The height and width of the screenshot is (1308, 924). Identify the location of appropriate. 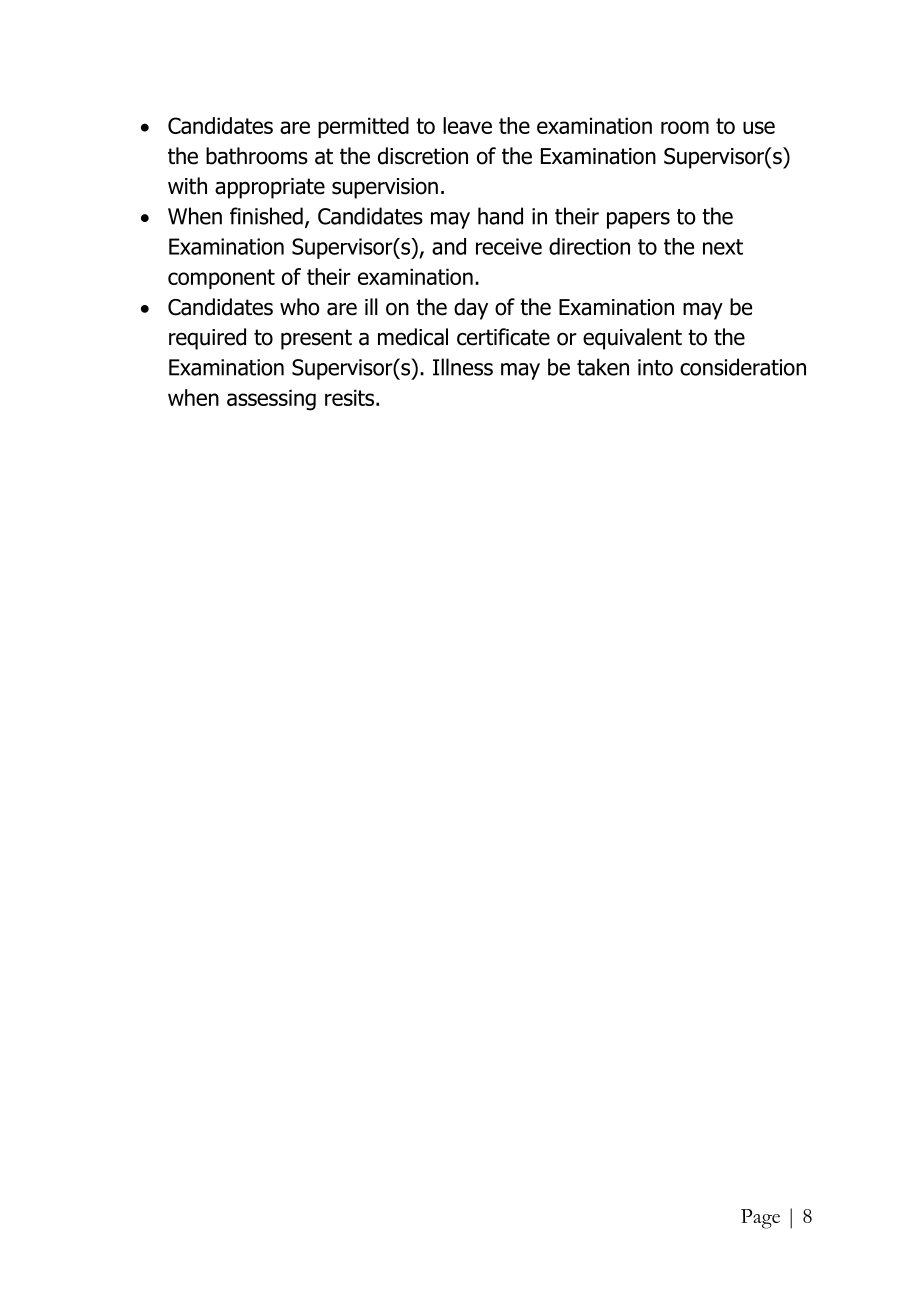
(270, 188).
